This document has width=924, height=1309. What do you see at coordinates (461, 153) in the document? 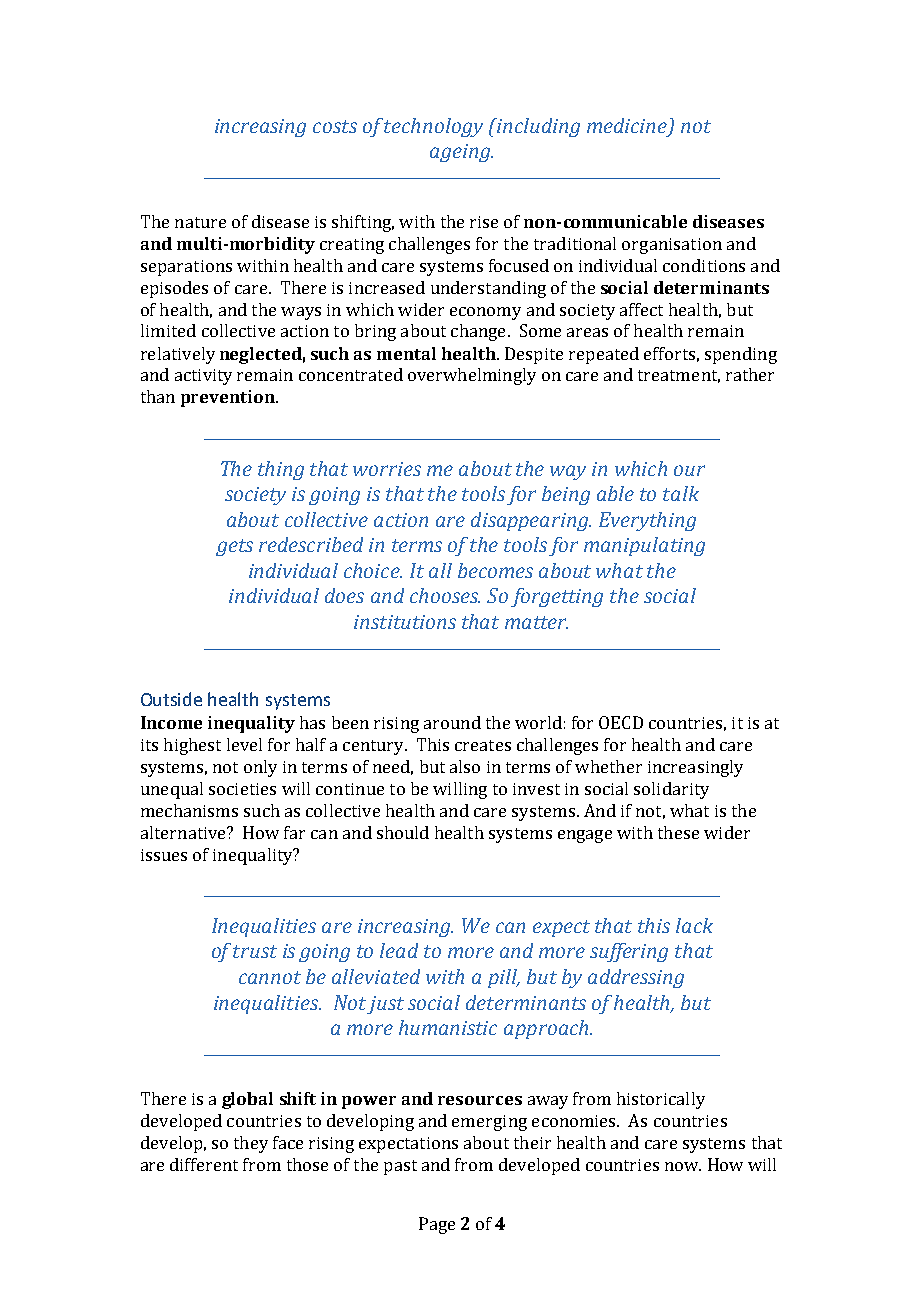
I see `ageing` at bounding box center [461, 153].
